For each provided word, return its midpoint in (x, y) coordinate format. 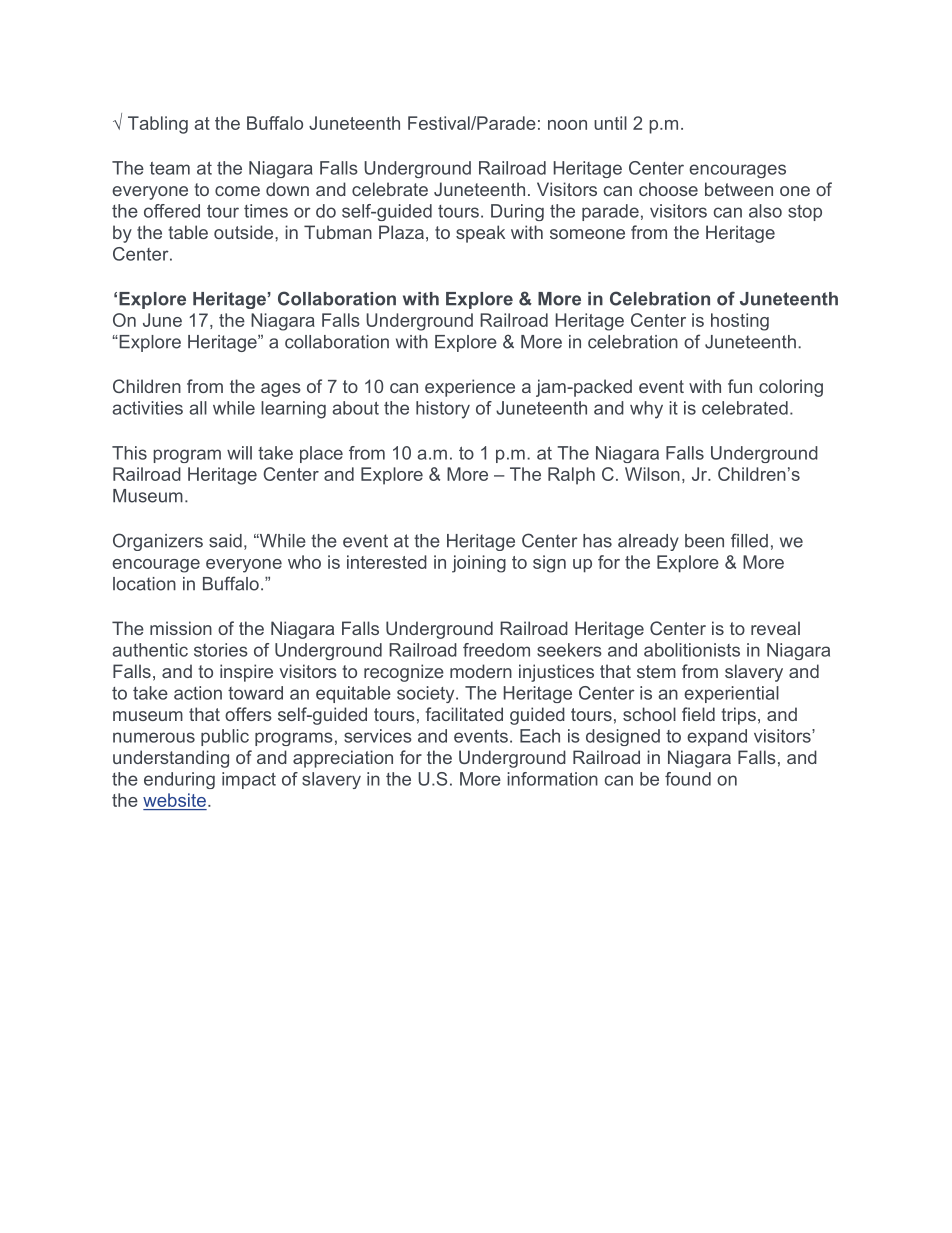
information (552, 779)
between (739, 189)
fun (740, 386)
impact (249, 780)
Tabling (158, 125)
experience (470, 388)
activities (147, 408)
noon (567, 125)
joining (479, 564)
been (704, 541)
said (225, 541)
